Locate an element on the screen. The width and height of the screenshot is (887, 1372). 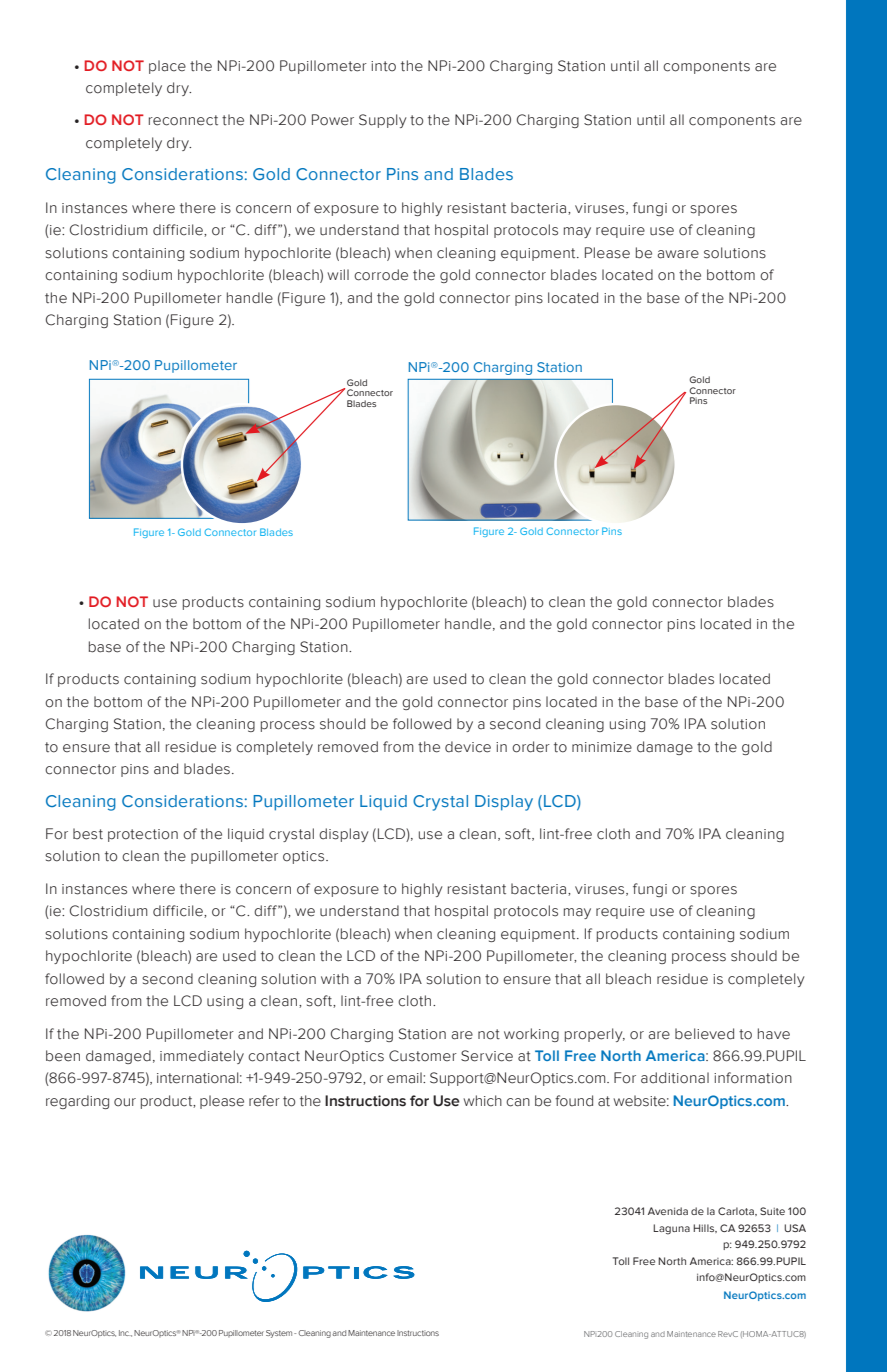
order is located at coordinates (531, 747).
